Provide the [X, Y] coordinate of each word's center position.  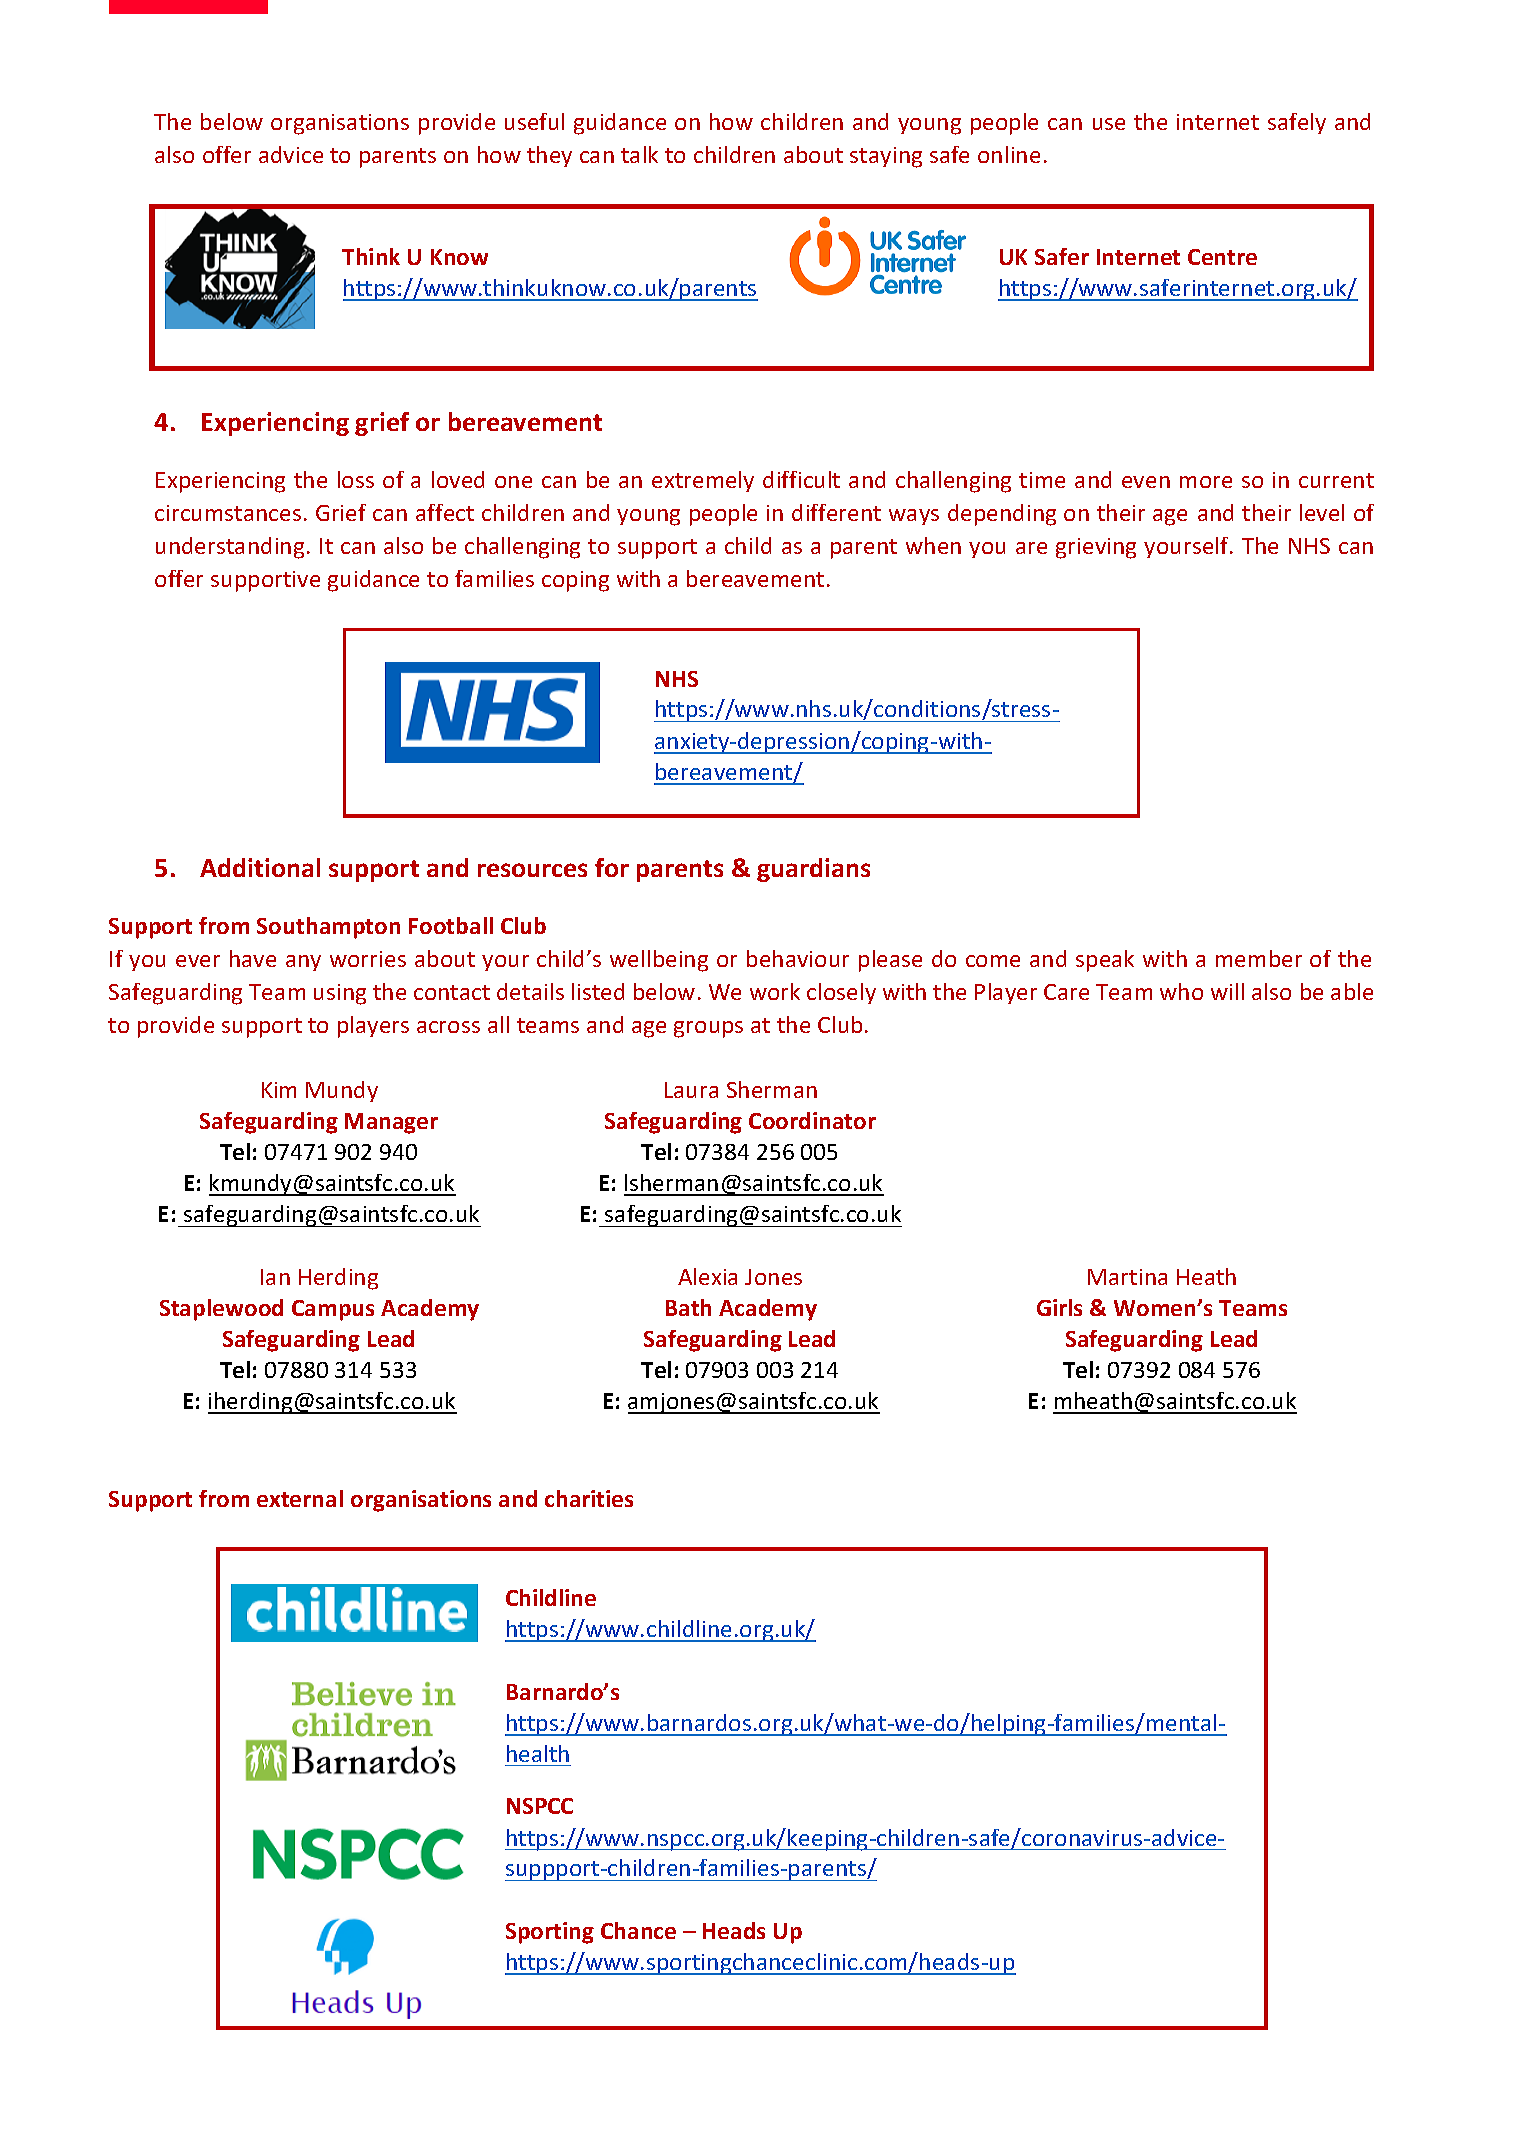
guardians [813, 870]
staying [886, 157]
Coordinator [812, 1120]
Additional [260, 867]
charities [589, 1498]
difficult [801, 479]
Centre [1222, 257]
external [300, 1498]
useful [534, 121]
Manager [391, 1123]
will [1227, 991]
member [1259, 958]
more [1206, 482]
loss [356, 479]
